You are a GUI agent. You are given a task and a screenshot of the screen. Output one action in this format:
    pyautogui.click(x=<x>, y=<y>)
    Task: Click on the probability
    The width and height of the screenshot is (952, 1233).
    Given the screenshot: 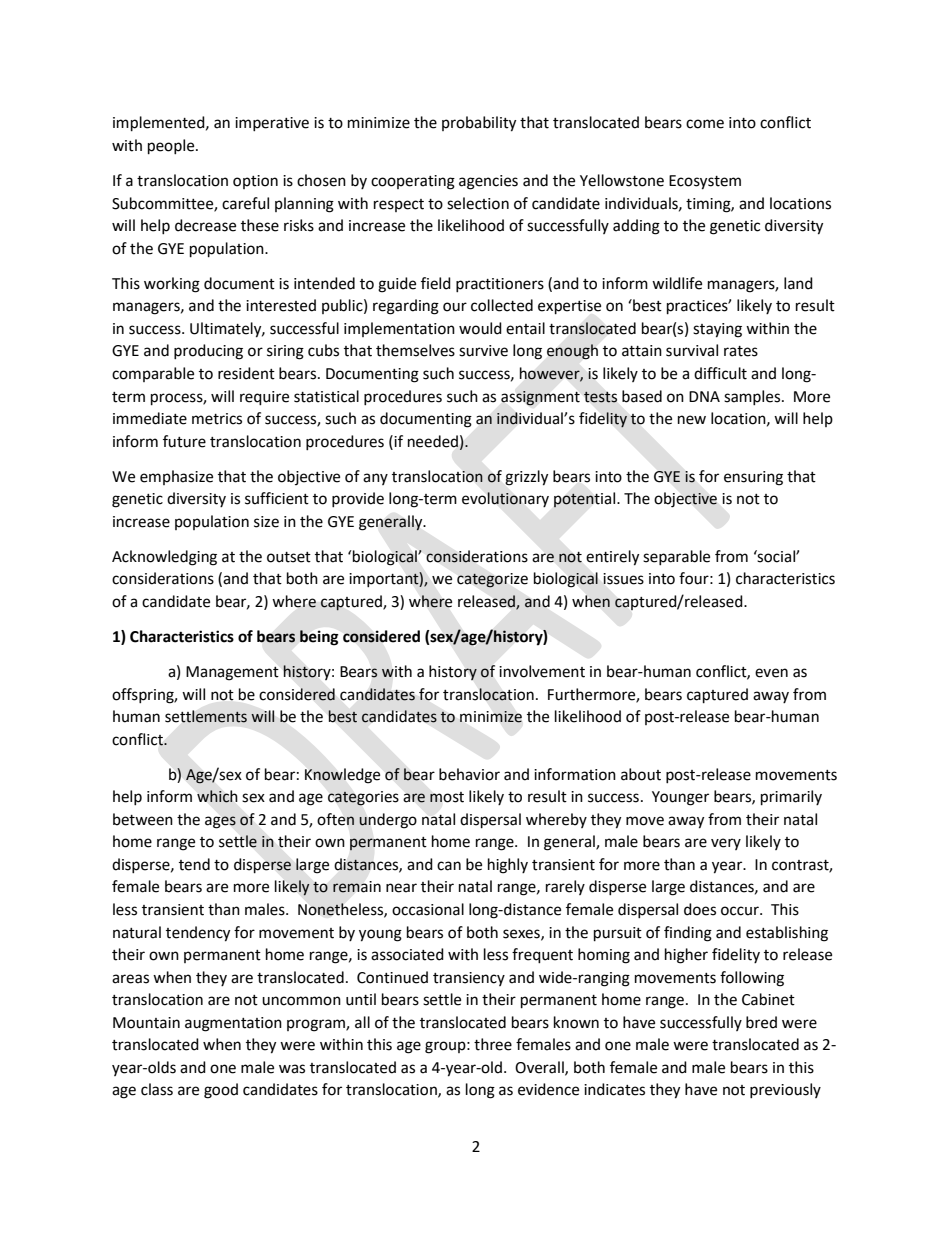 What is the action you would take?
    pyautogui.click(x=479, y=124)
